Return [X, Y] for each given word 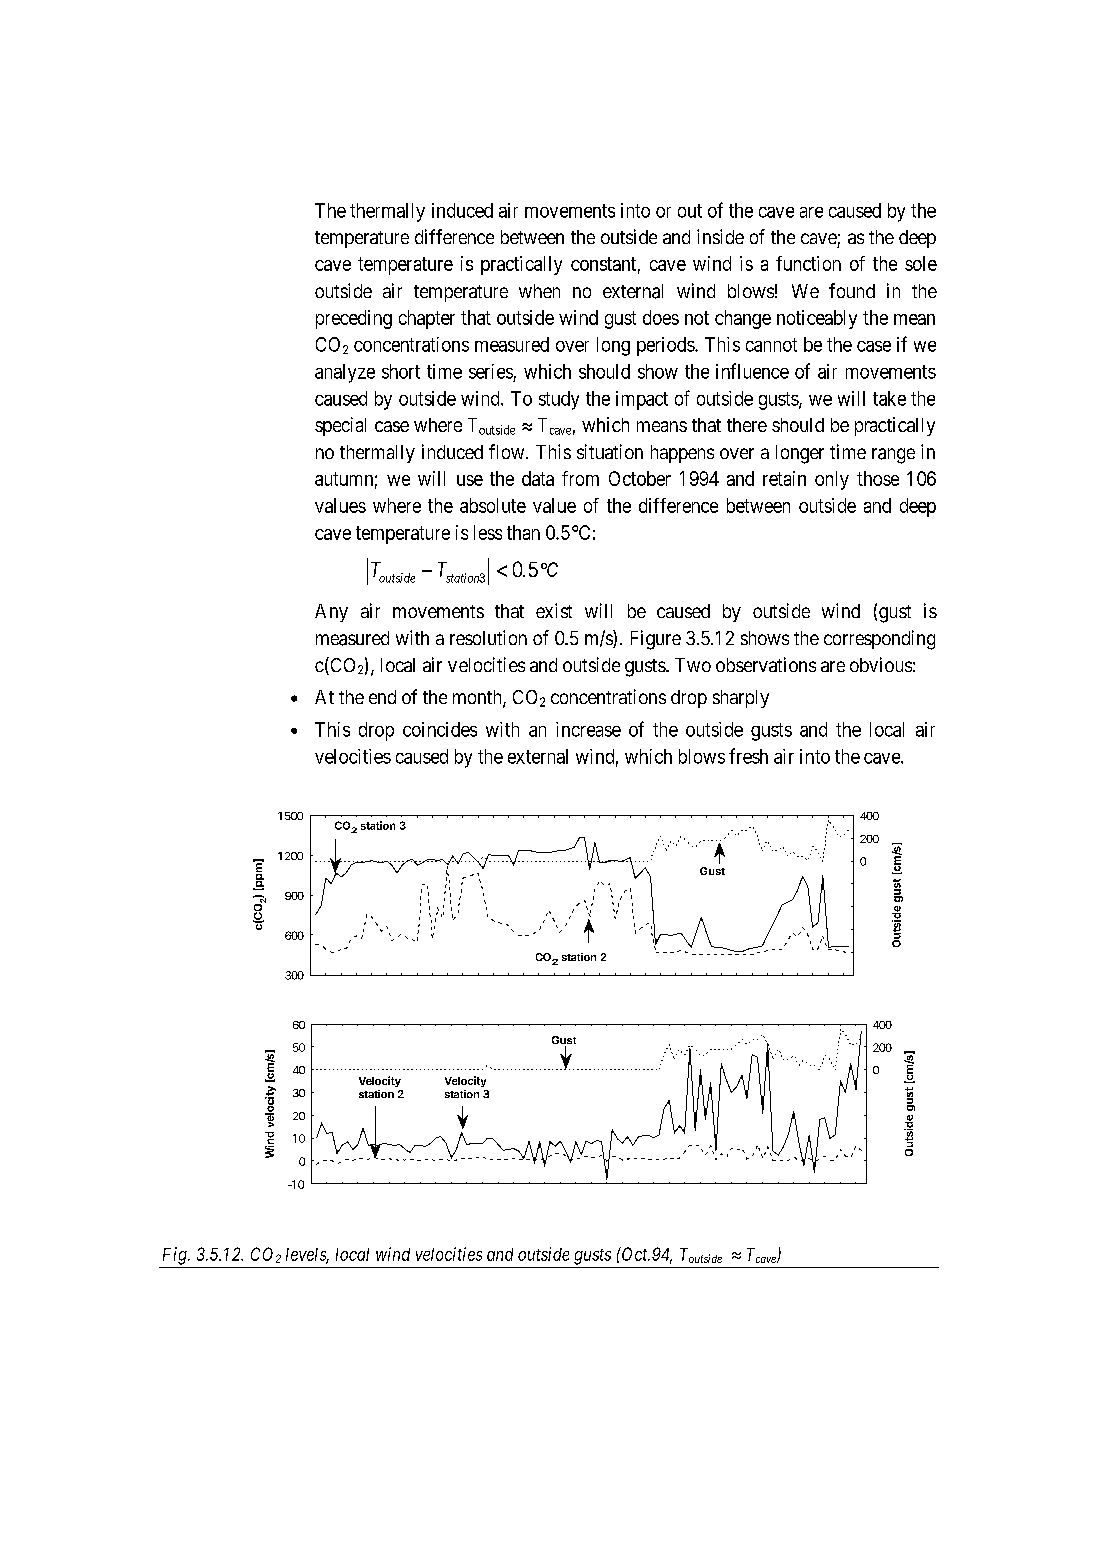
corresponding [879, 640]
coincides [440, 729]
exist [554, 610]
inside [720, 236]
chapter [427, 319]
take [889, 398]
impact [642, 400]
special [340, 426]
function [808, 263]
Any [331, 613]
